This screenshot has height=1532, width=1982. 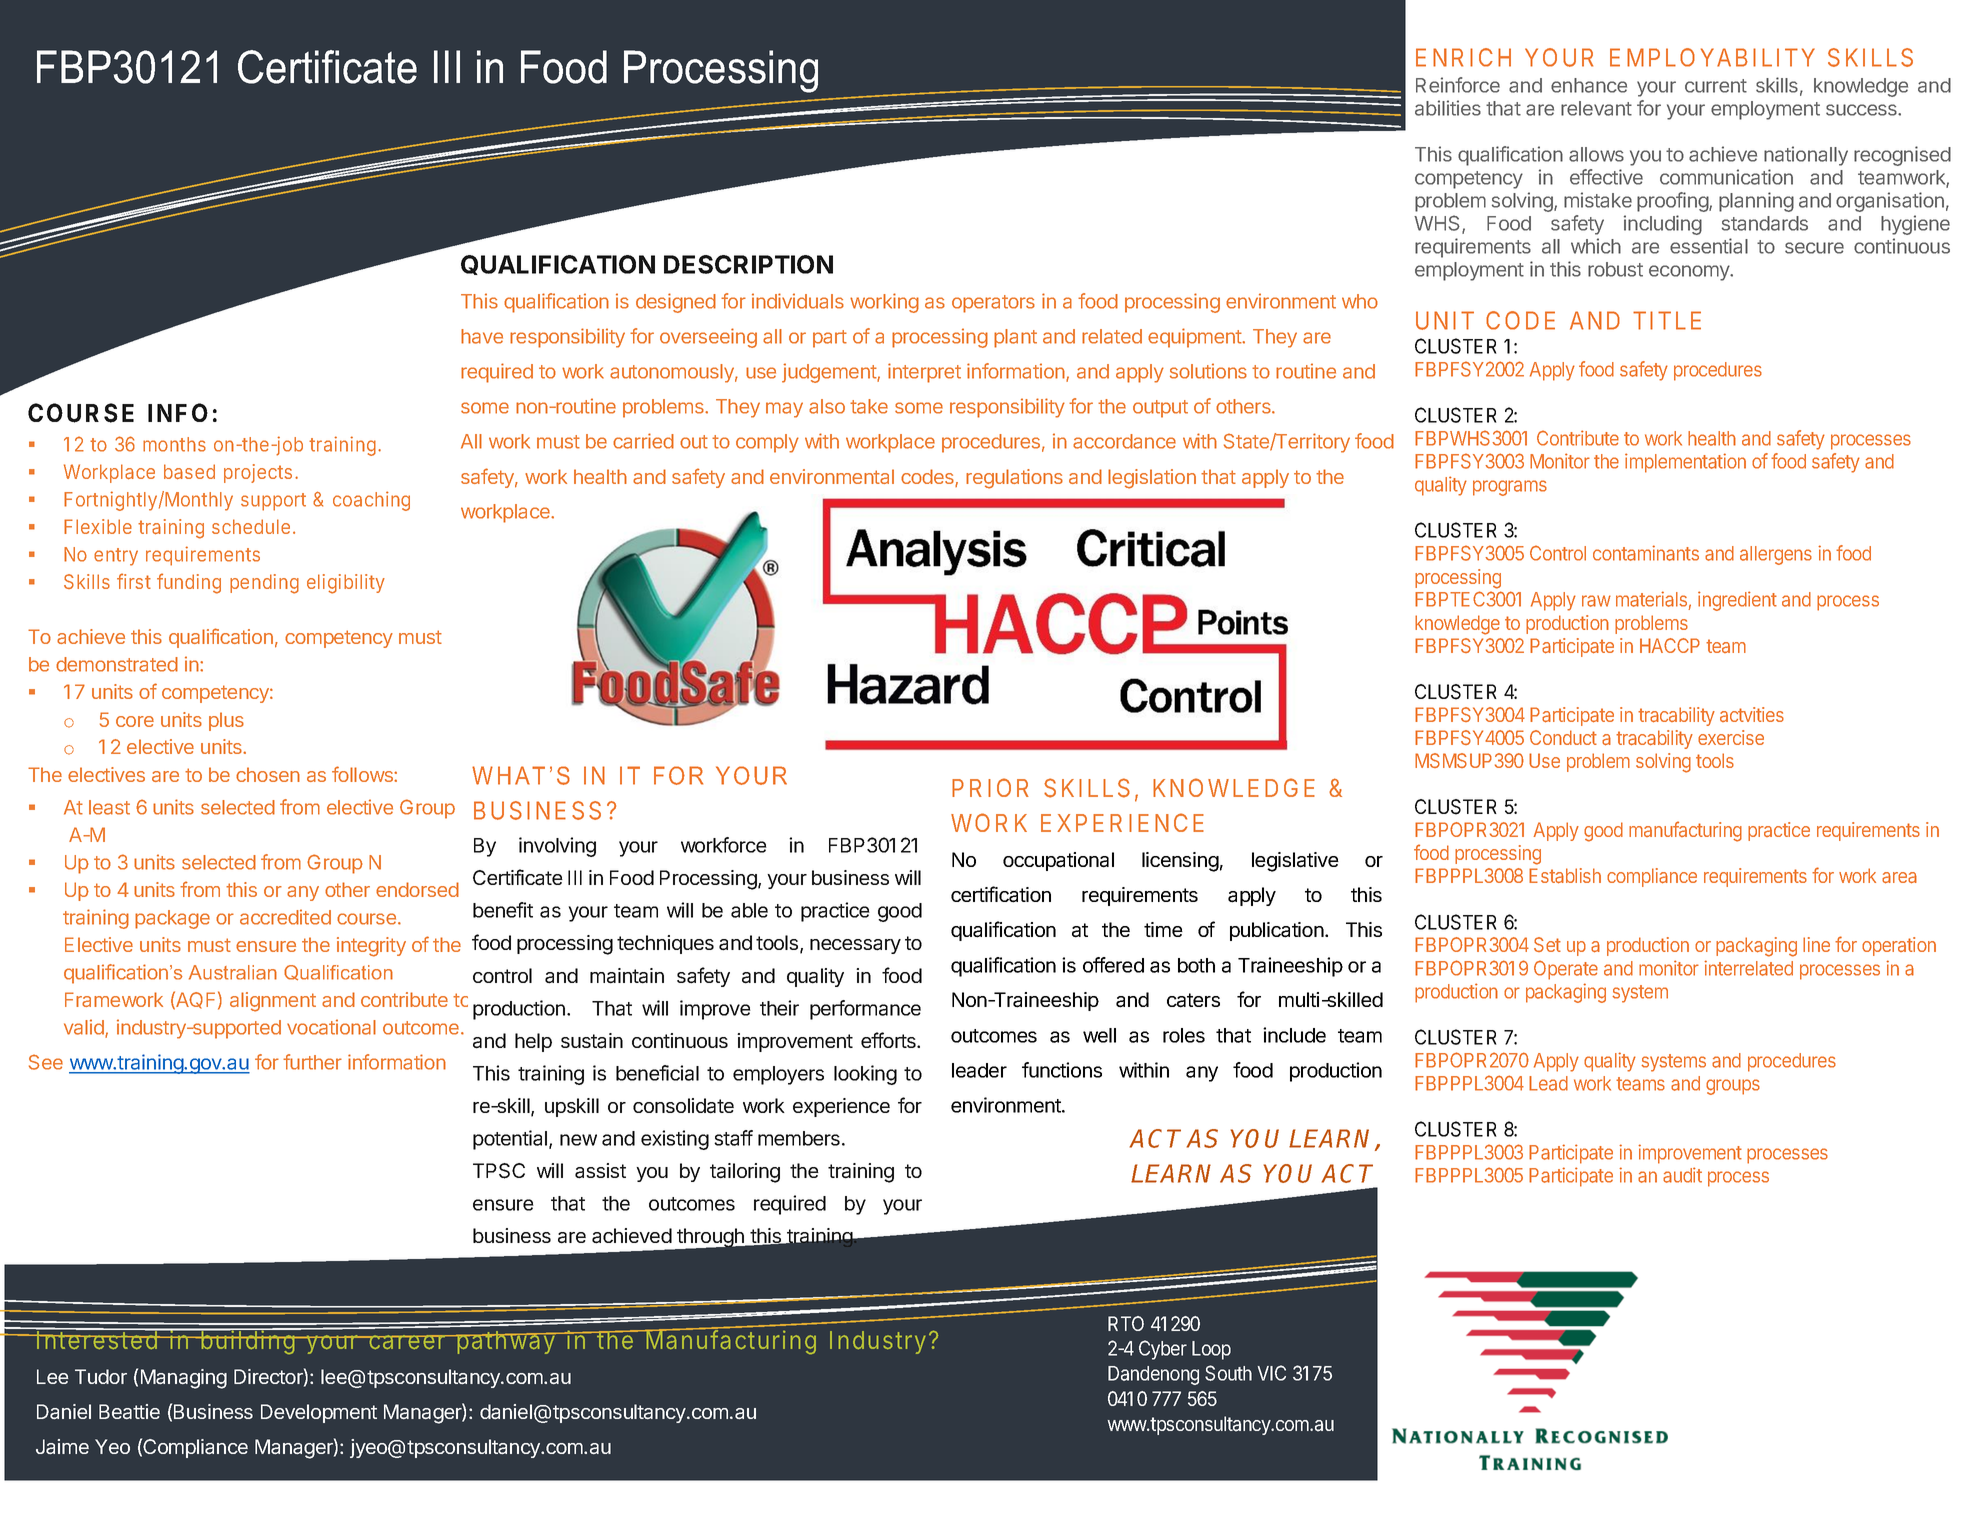 What do you see at coordinates (319, 1413) in the screenshot?
I see `Development` at bounding box center [319, 1413].
